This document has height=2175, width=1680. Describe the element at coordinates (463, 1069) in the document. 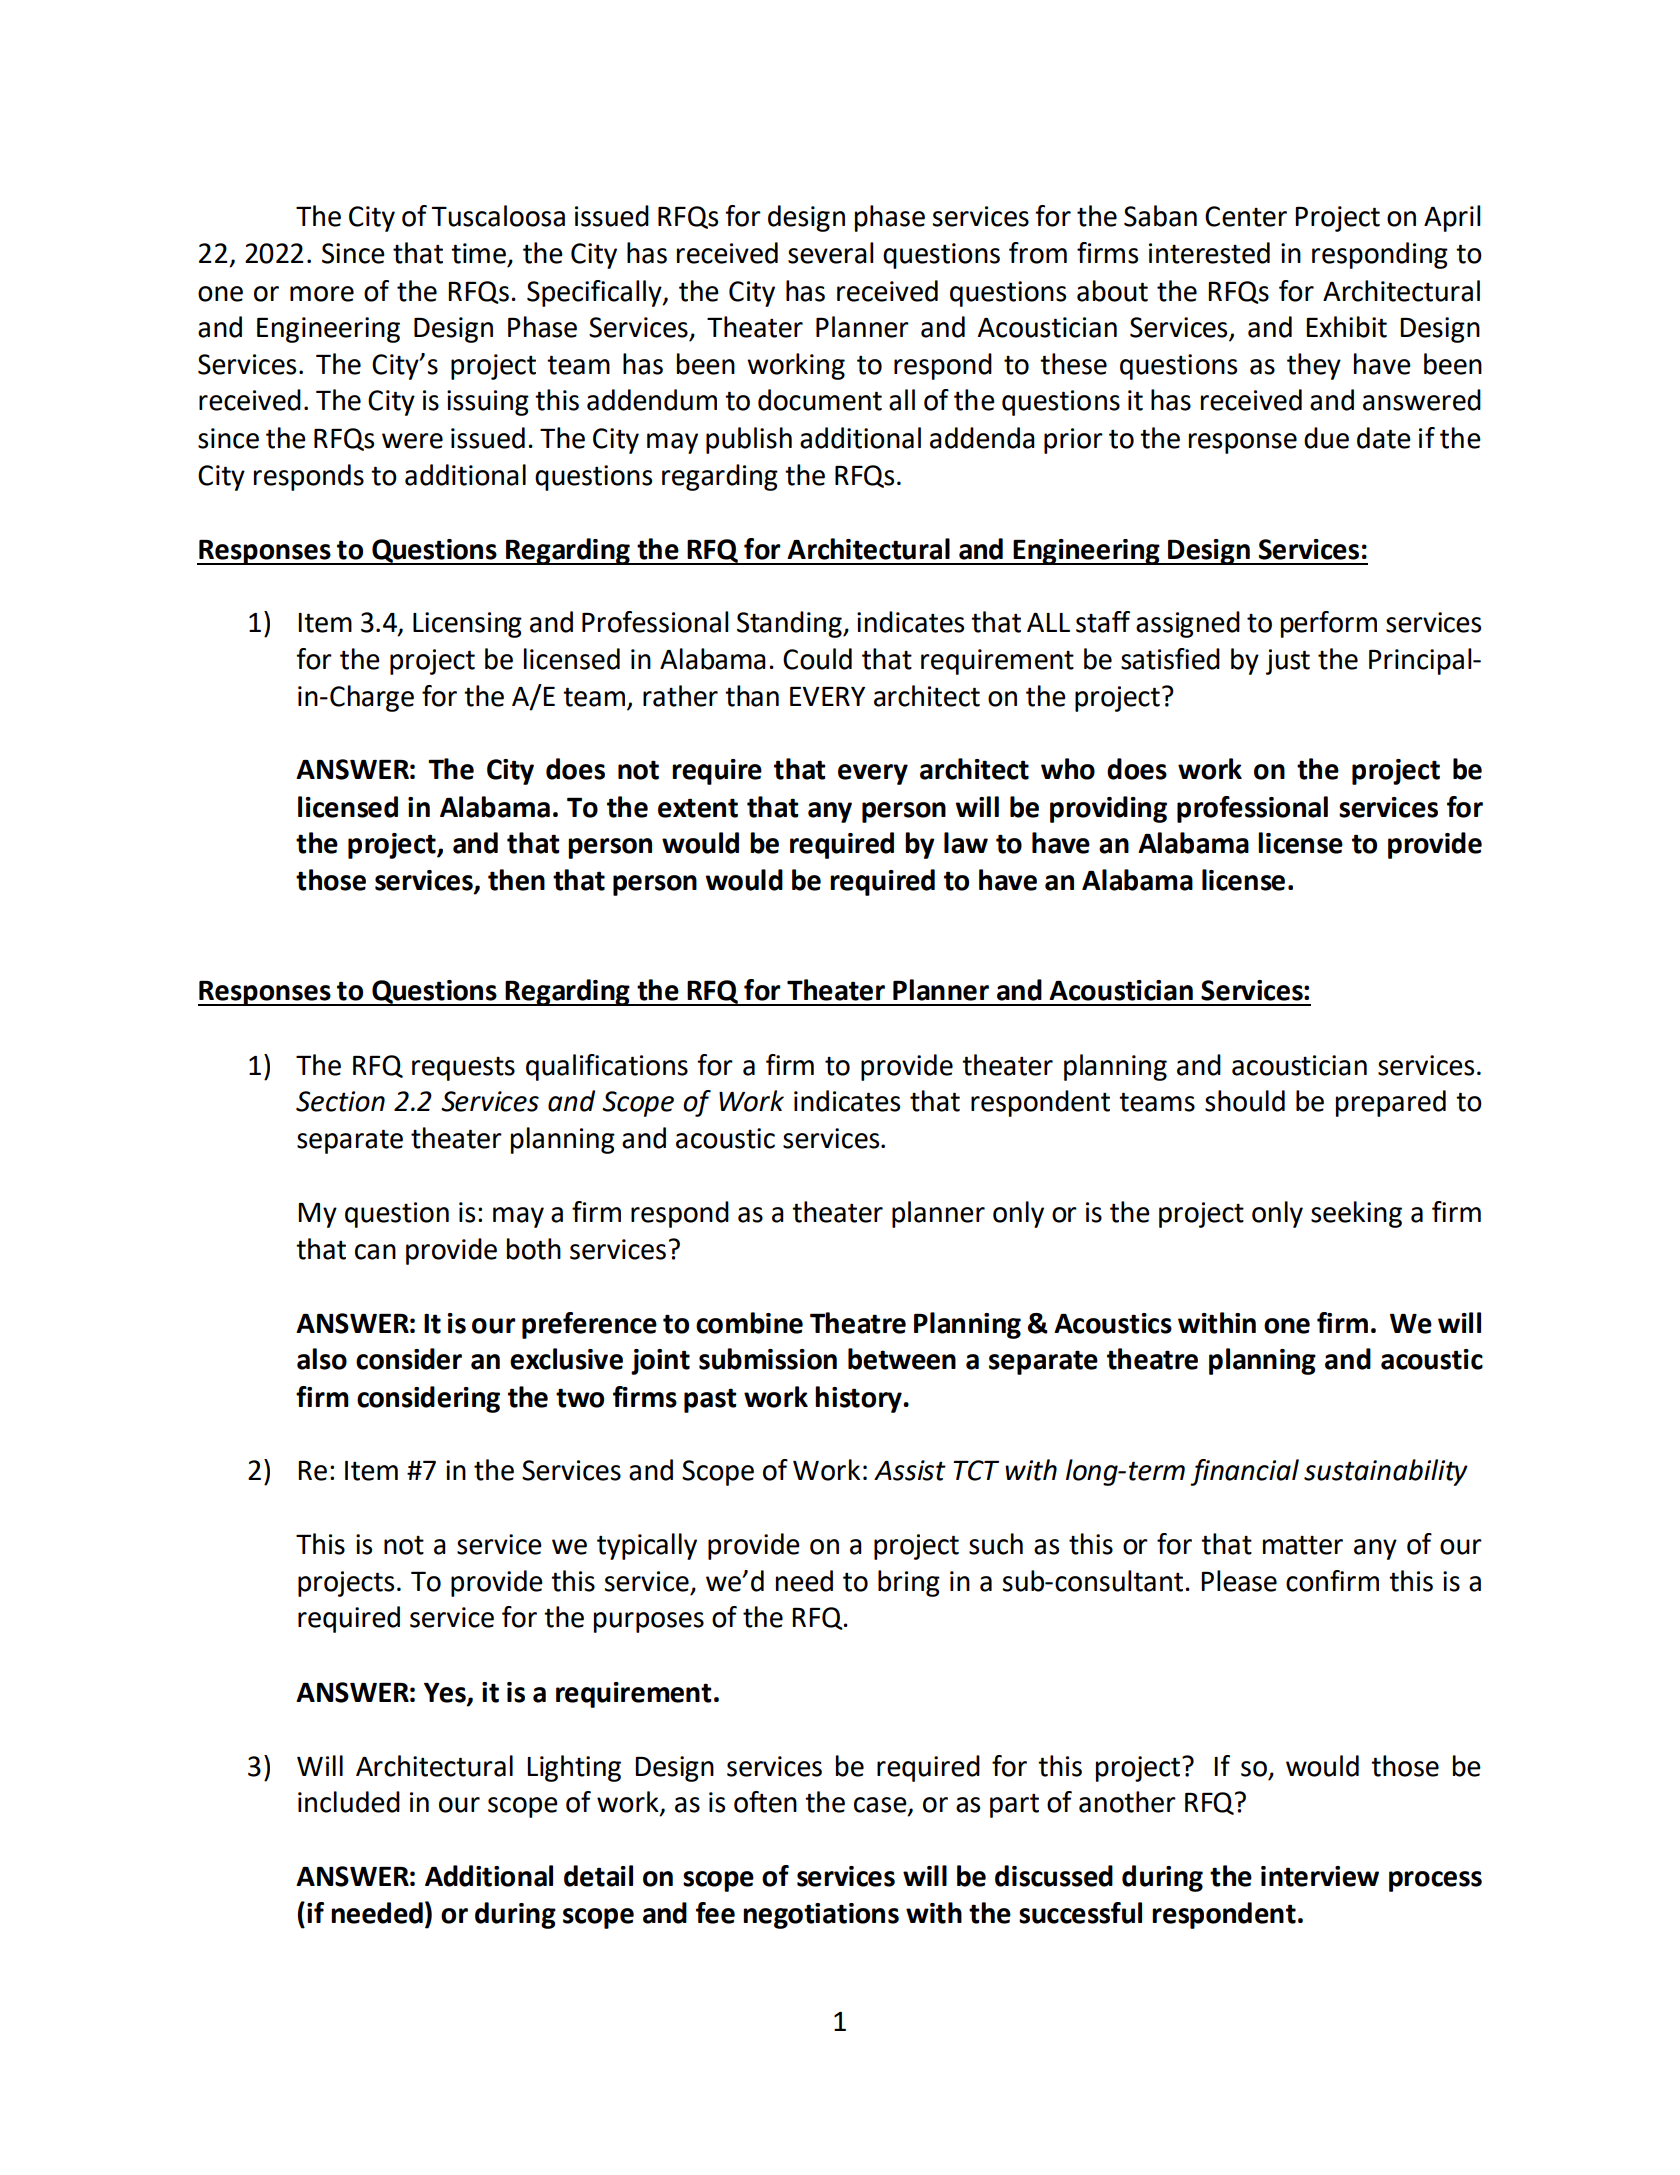

I see `requests` at that location.
